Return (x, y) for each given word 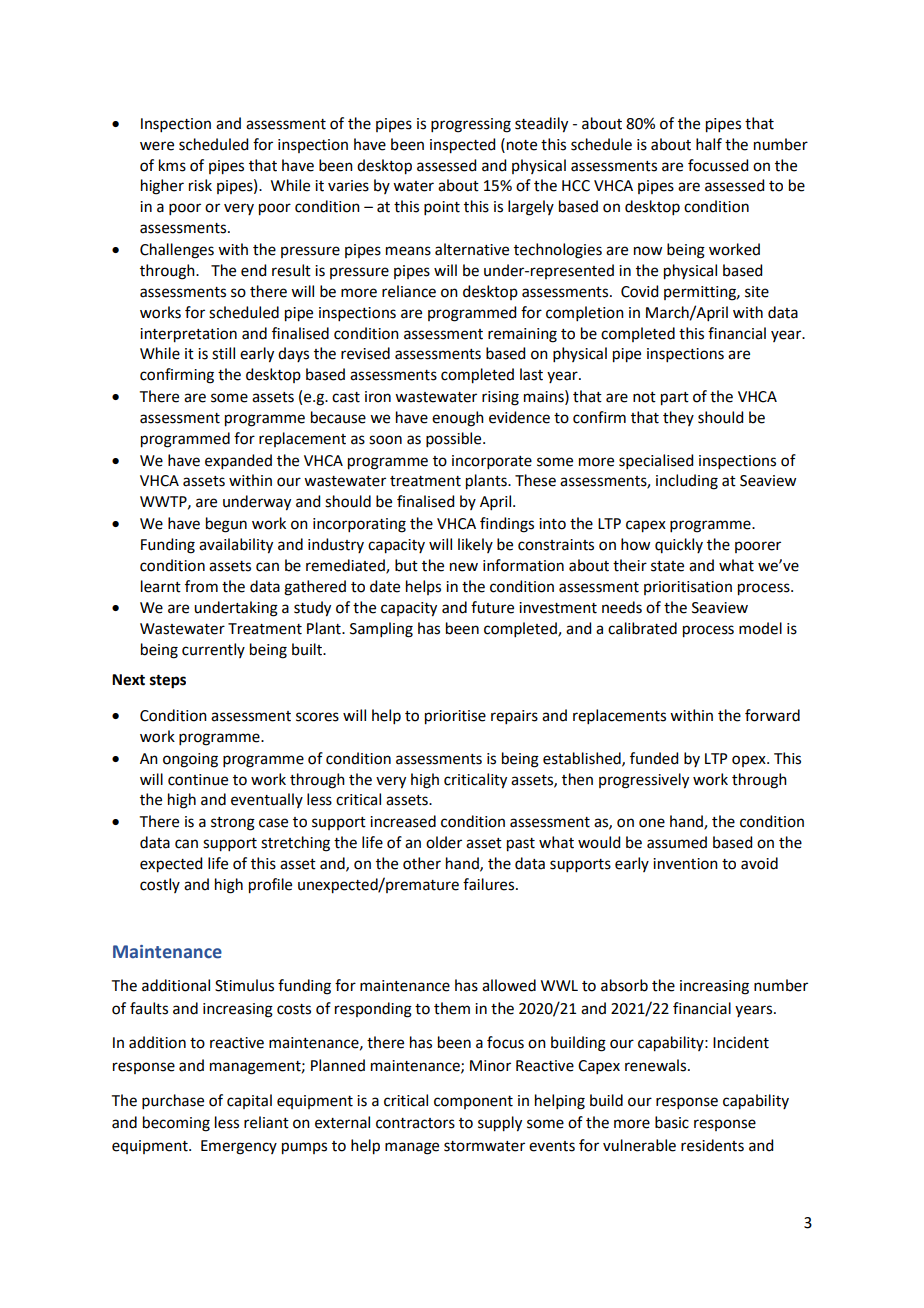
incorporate (492, 462)
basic (672, 1122)
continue (198, 780)
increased (403, 821)
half (709, 144)
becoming (176, 1124)
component (473, 1102)
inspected (462, 146)
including (687, 482)
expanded (238, 461)
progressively (644, 781)
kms (172, 165)
